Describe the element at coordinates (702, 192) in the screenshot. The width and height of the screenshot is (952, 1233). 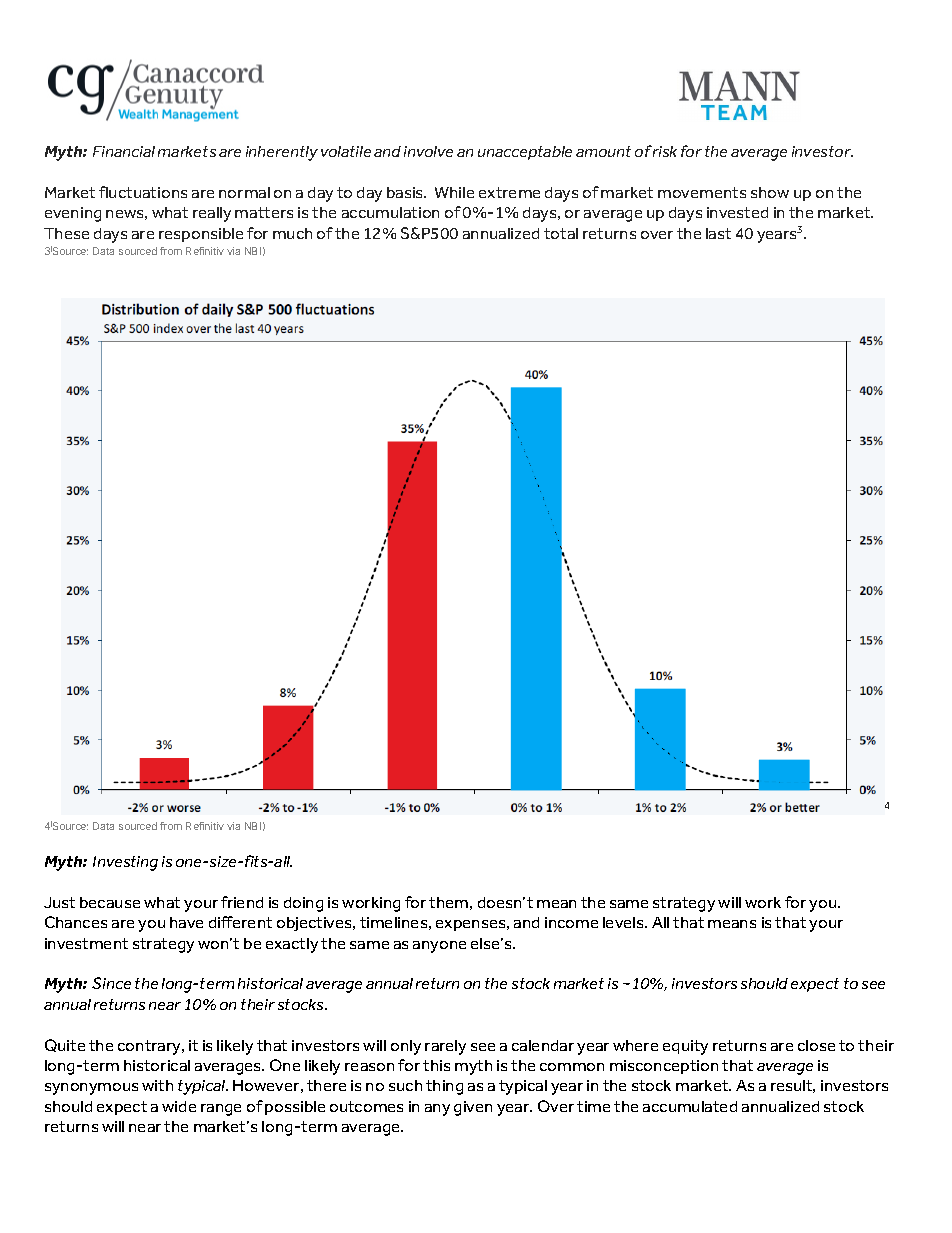
I see `movements` at that location.
